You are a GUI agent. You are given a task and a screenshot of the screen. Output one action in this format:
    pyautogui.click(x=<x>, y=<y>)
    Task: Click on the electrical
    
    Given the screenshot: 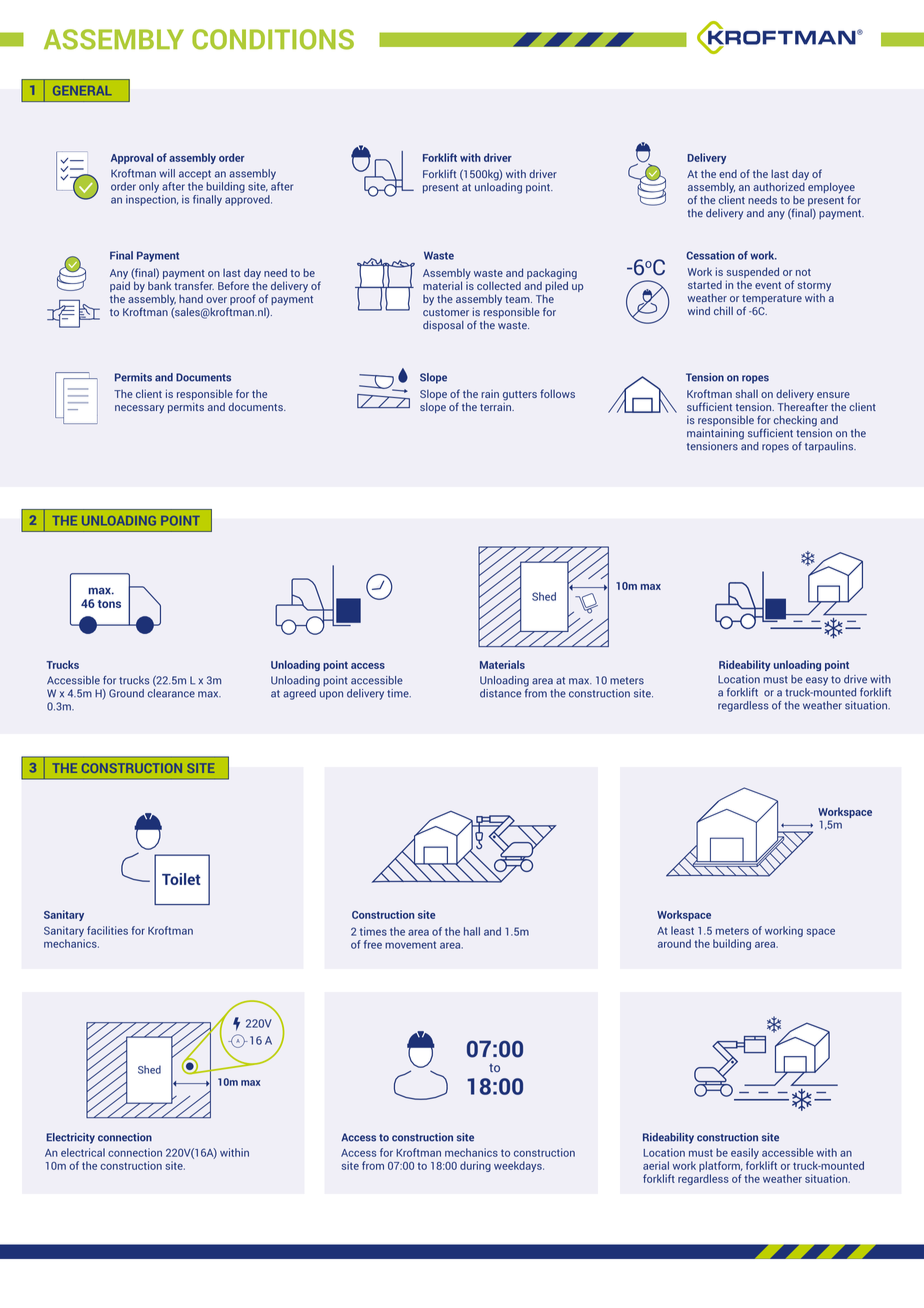 What is the action you would take?
    pyautogui.click(x=83, y=1152)
